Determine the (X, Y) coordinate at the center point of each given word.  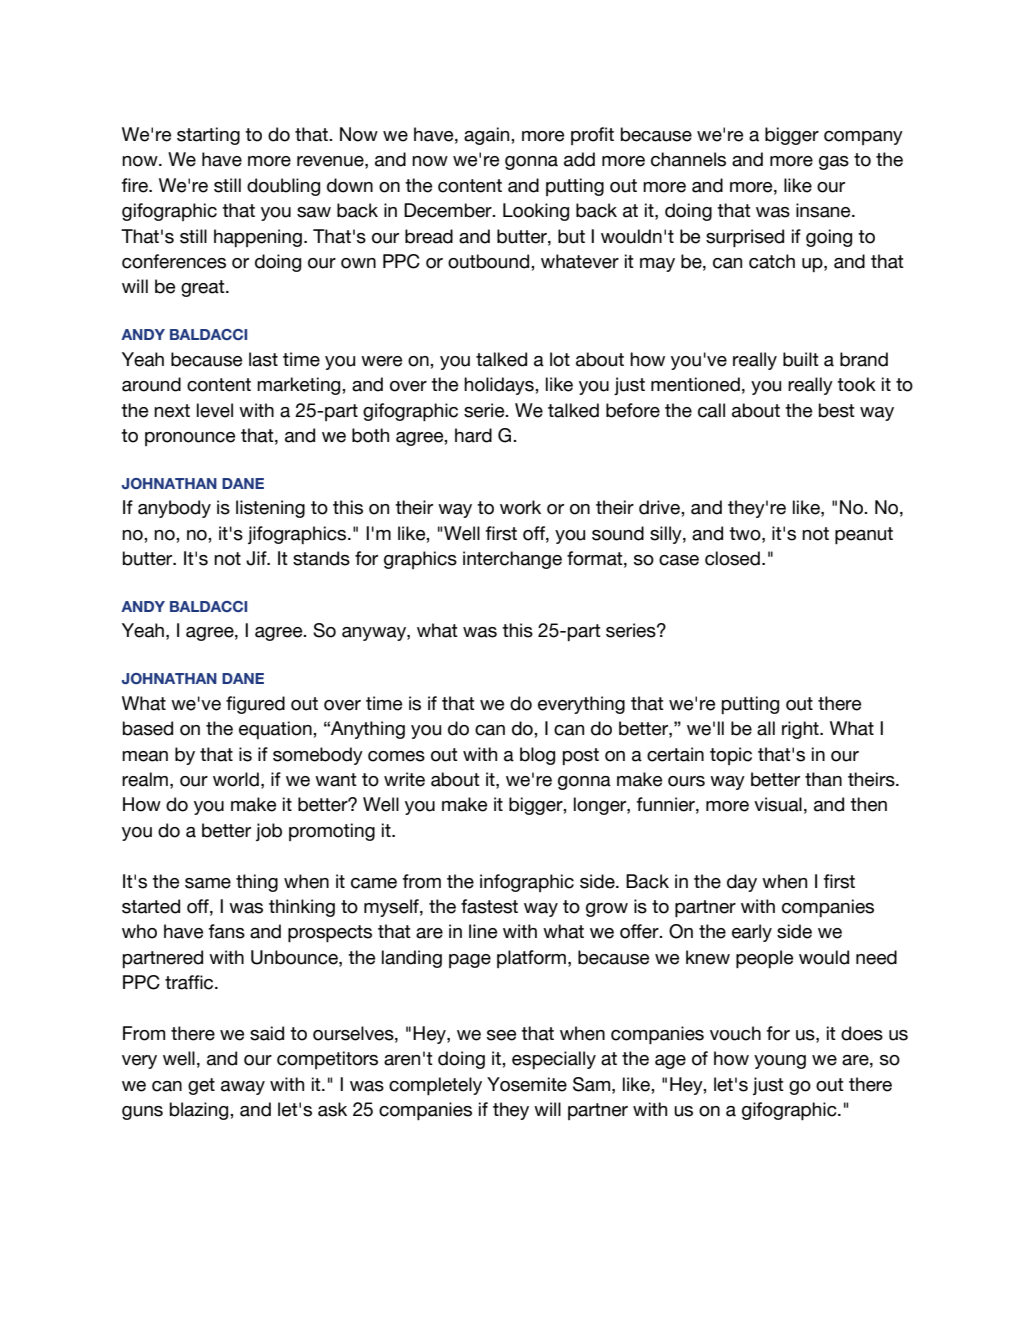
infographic (527, 883)
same (208, 883)
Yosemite (527, 1084)
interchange (512, 560)
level (215, 410)
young (780, 1062)
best (837, 410)
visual (778, 804)
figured (255, 705)
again (488, 136)
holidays (500, 386)
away (243, 1088)
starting (208, 136)
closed (732, 558)
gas (834, 163)
